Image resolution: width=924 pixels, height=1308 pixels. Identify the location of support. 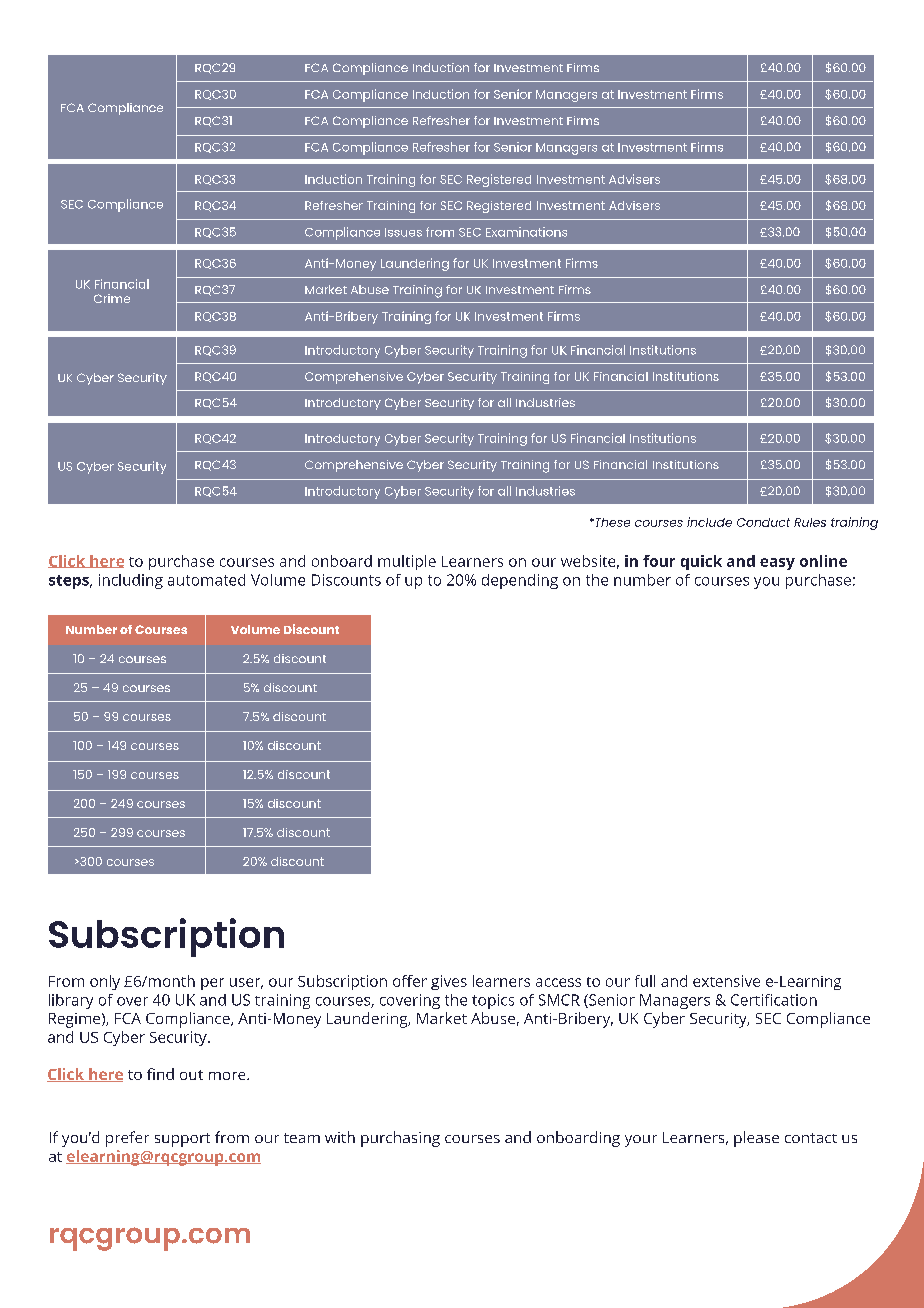
(182, 1140).
